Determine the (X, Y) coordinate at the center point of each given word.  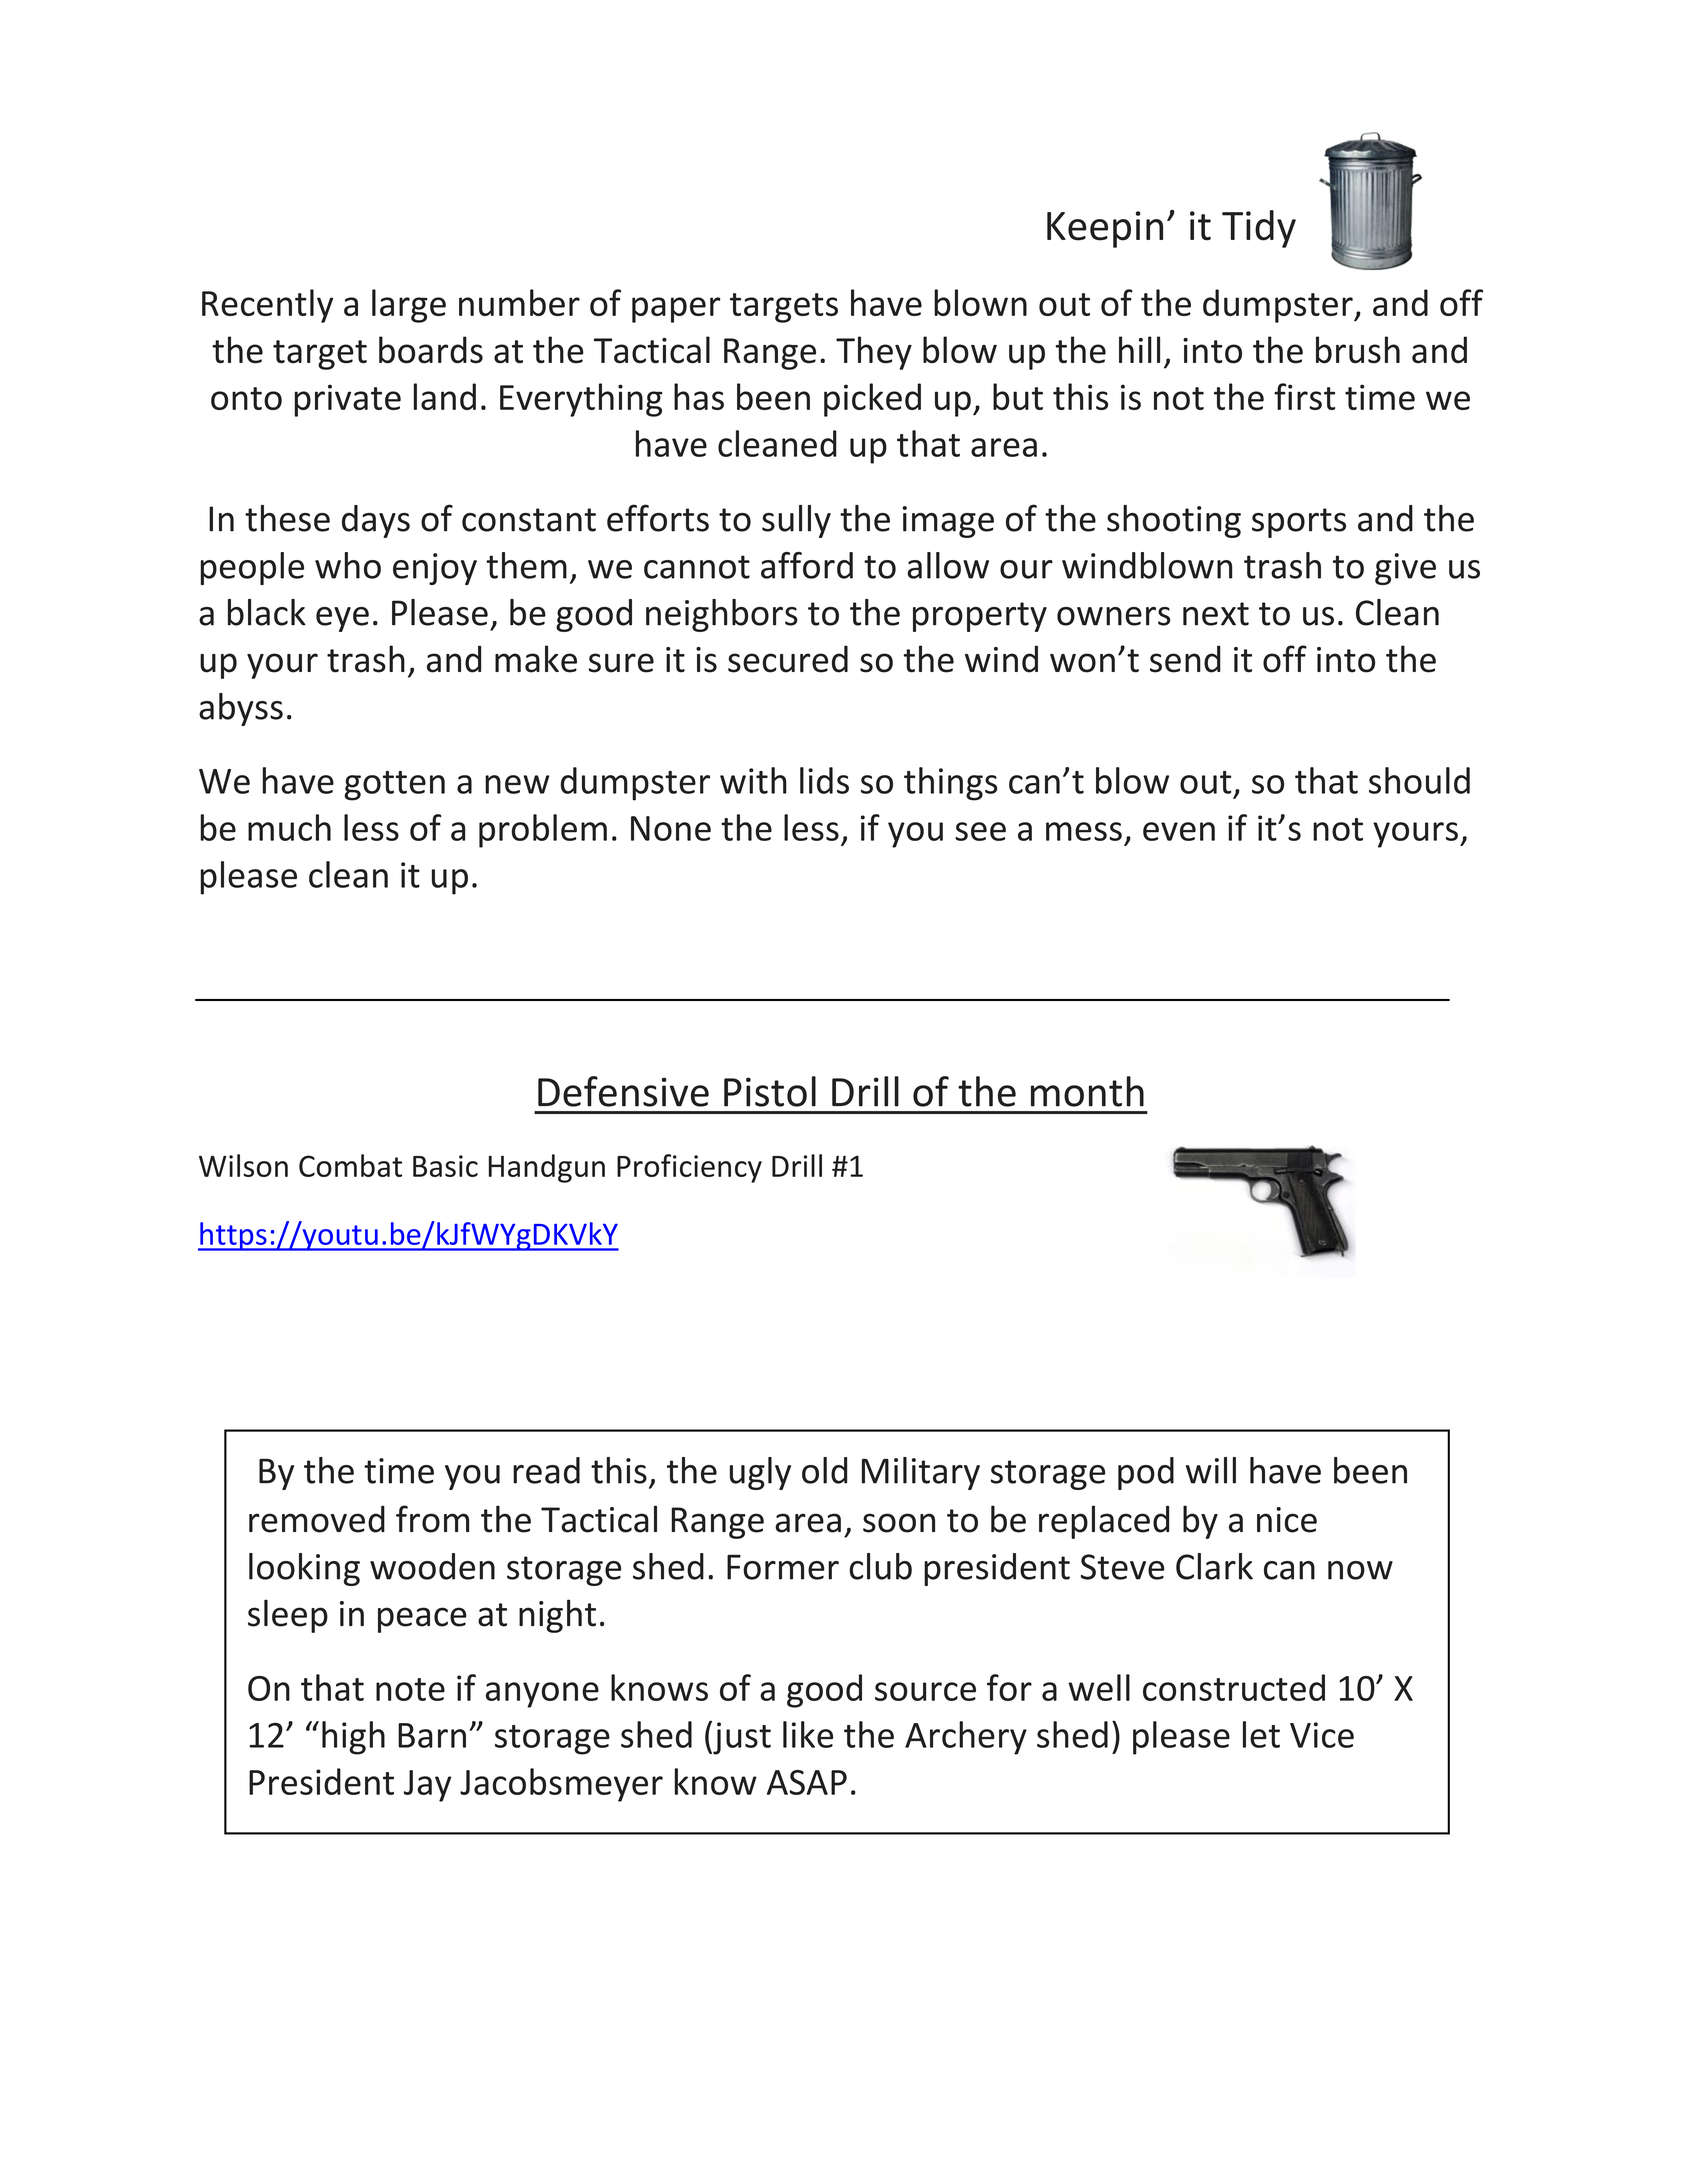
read (546, 1470)
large (409, 306)
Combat (350, 1165)
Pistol (770, 1091)
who (348, 565)
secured (788, 659)
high (353, 1738)
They (874, 353)
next (1216, 614)
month (1087, 1091)
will (1211, 1470)
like (808, 1734)
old (824, 1470)
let (1261, 1734)
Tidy (1259, 229)
